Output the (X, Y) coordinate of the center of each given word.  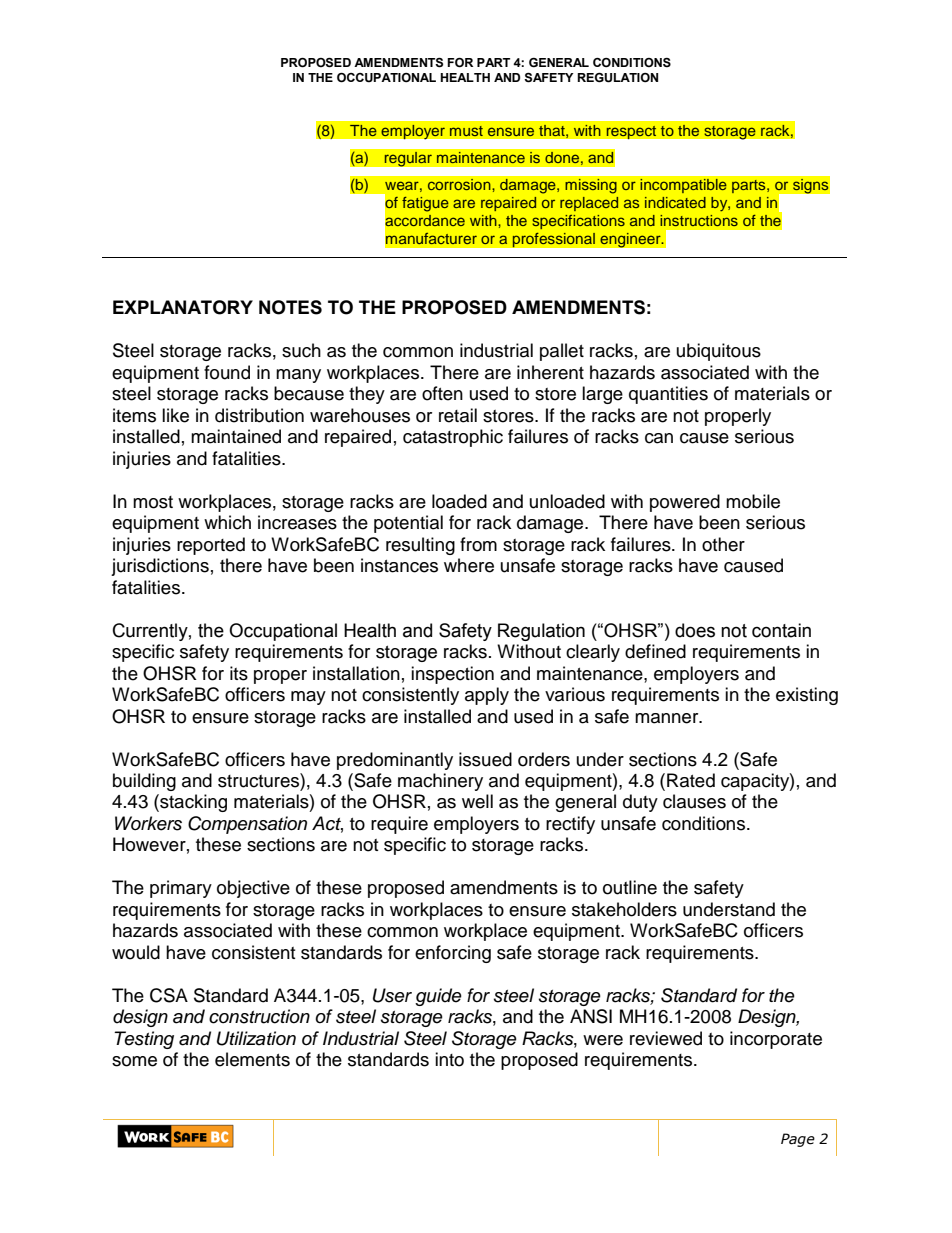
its (239, 673)
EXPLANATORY (183, 307)
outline (630, 887)
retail (458, 415)
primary (181, 889)
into (449, 1059)
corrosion (460, 184)
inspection (452, 675)
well (477, 801)
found (227, 372)
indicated (675, 202)
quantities (668, 395)
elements (252, 1059)
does (695, 630)
